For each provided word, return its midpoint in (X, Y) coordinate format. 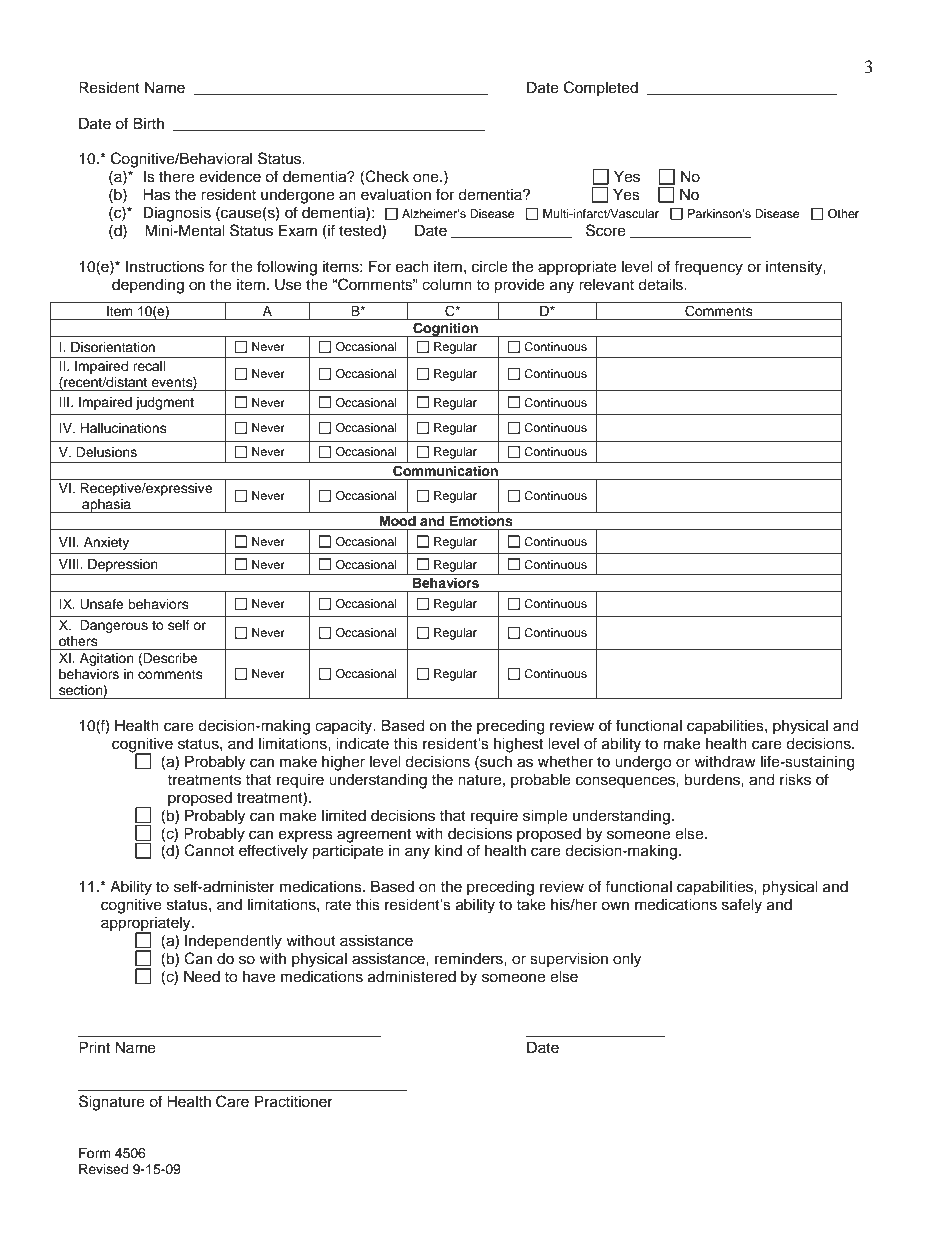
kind (448, 850)
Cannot (209, 850)
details (661, 284)
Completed (601, 88)
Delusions (106, 452)
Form (95, 1153)
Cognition (445, 329)
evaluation (396, 194)
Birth (148, 123)
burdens (713, 779)
